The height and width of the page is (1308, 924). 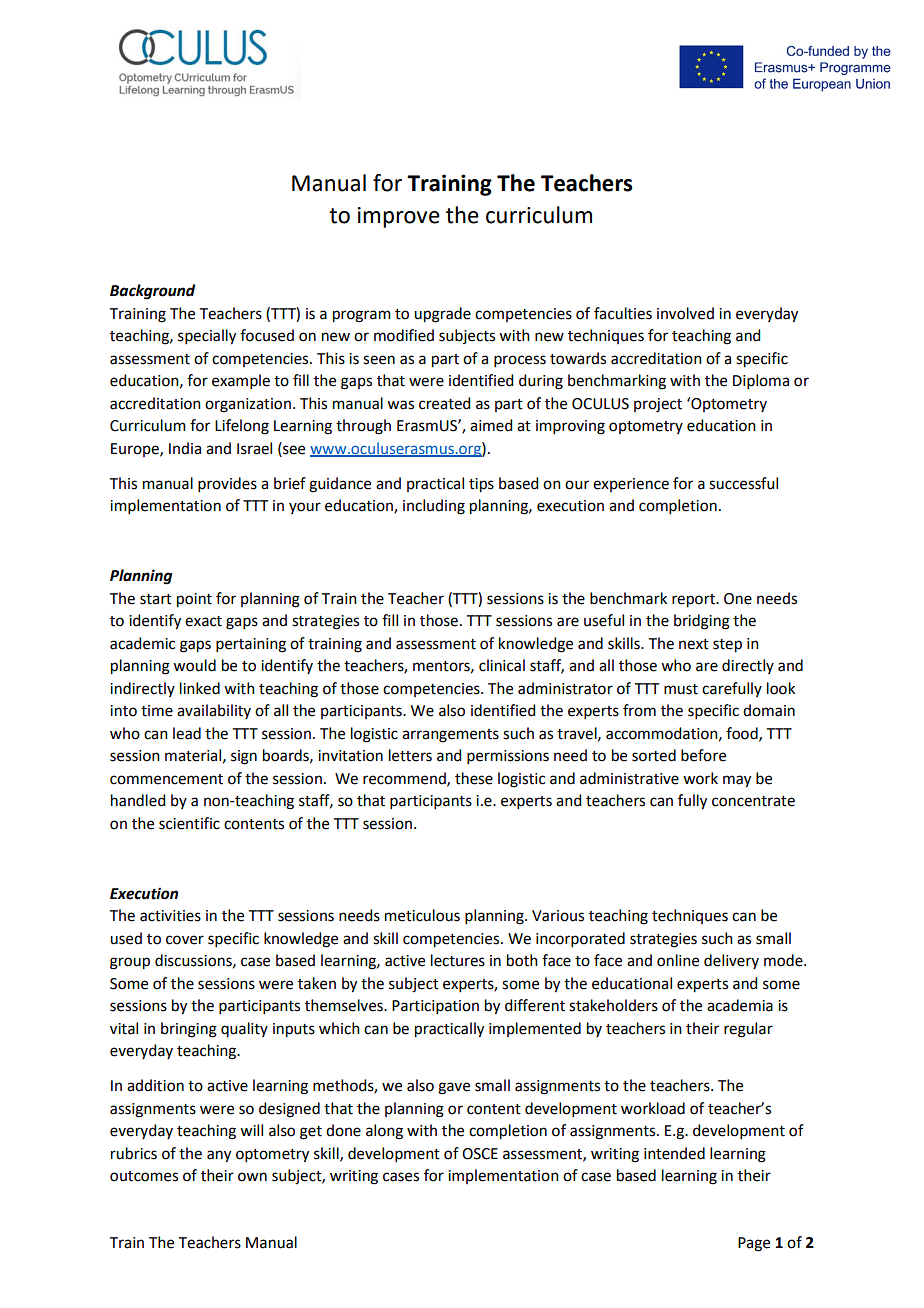 What do you see at coordinates (731, 961) in the page?
I see `delivery` at bounding box center [731, 961].
